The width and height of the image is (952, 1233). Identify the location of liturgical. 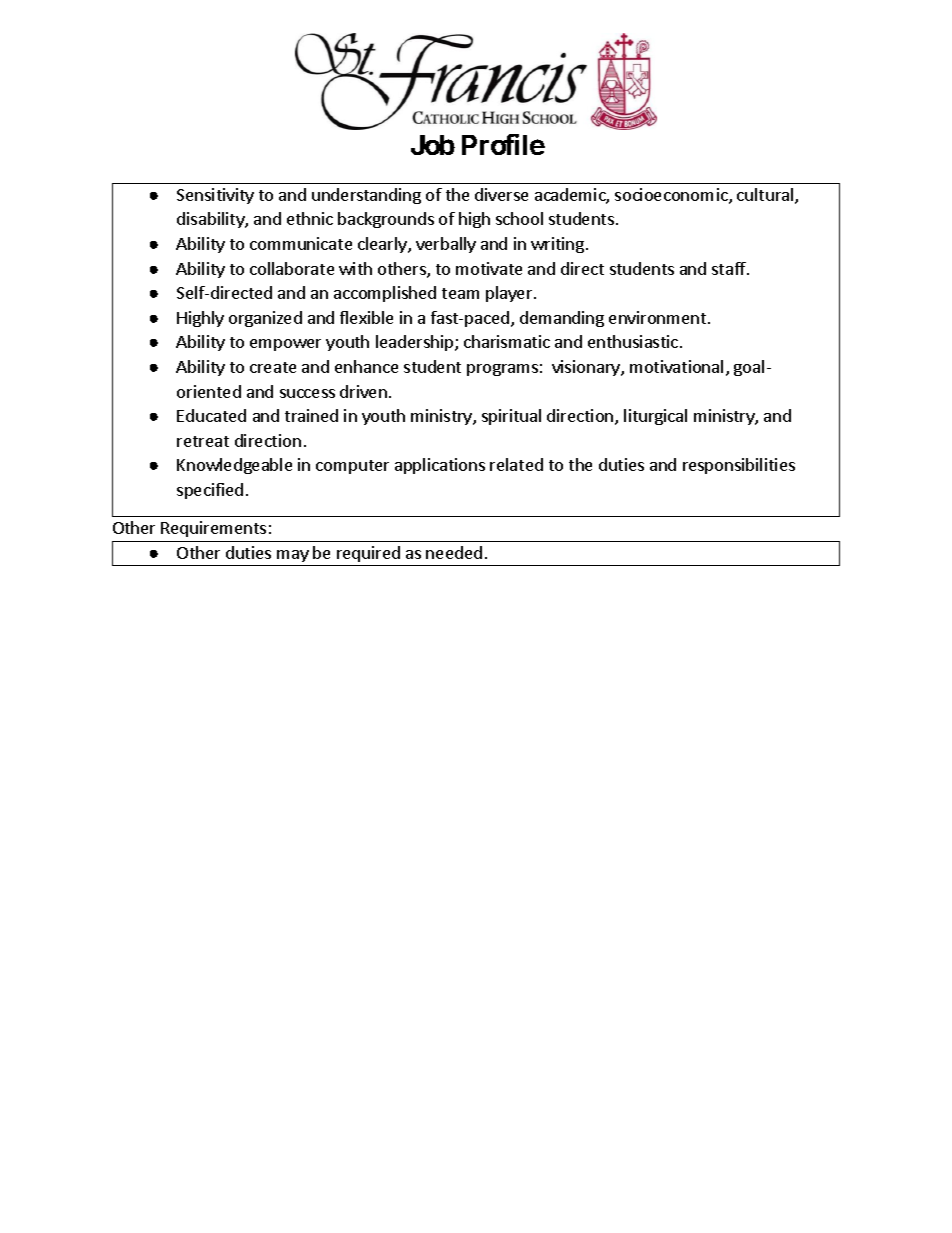
(655, 417).
